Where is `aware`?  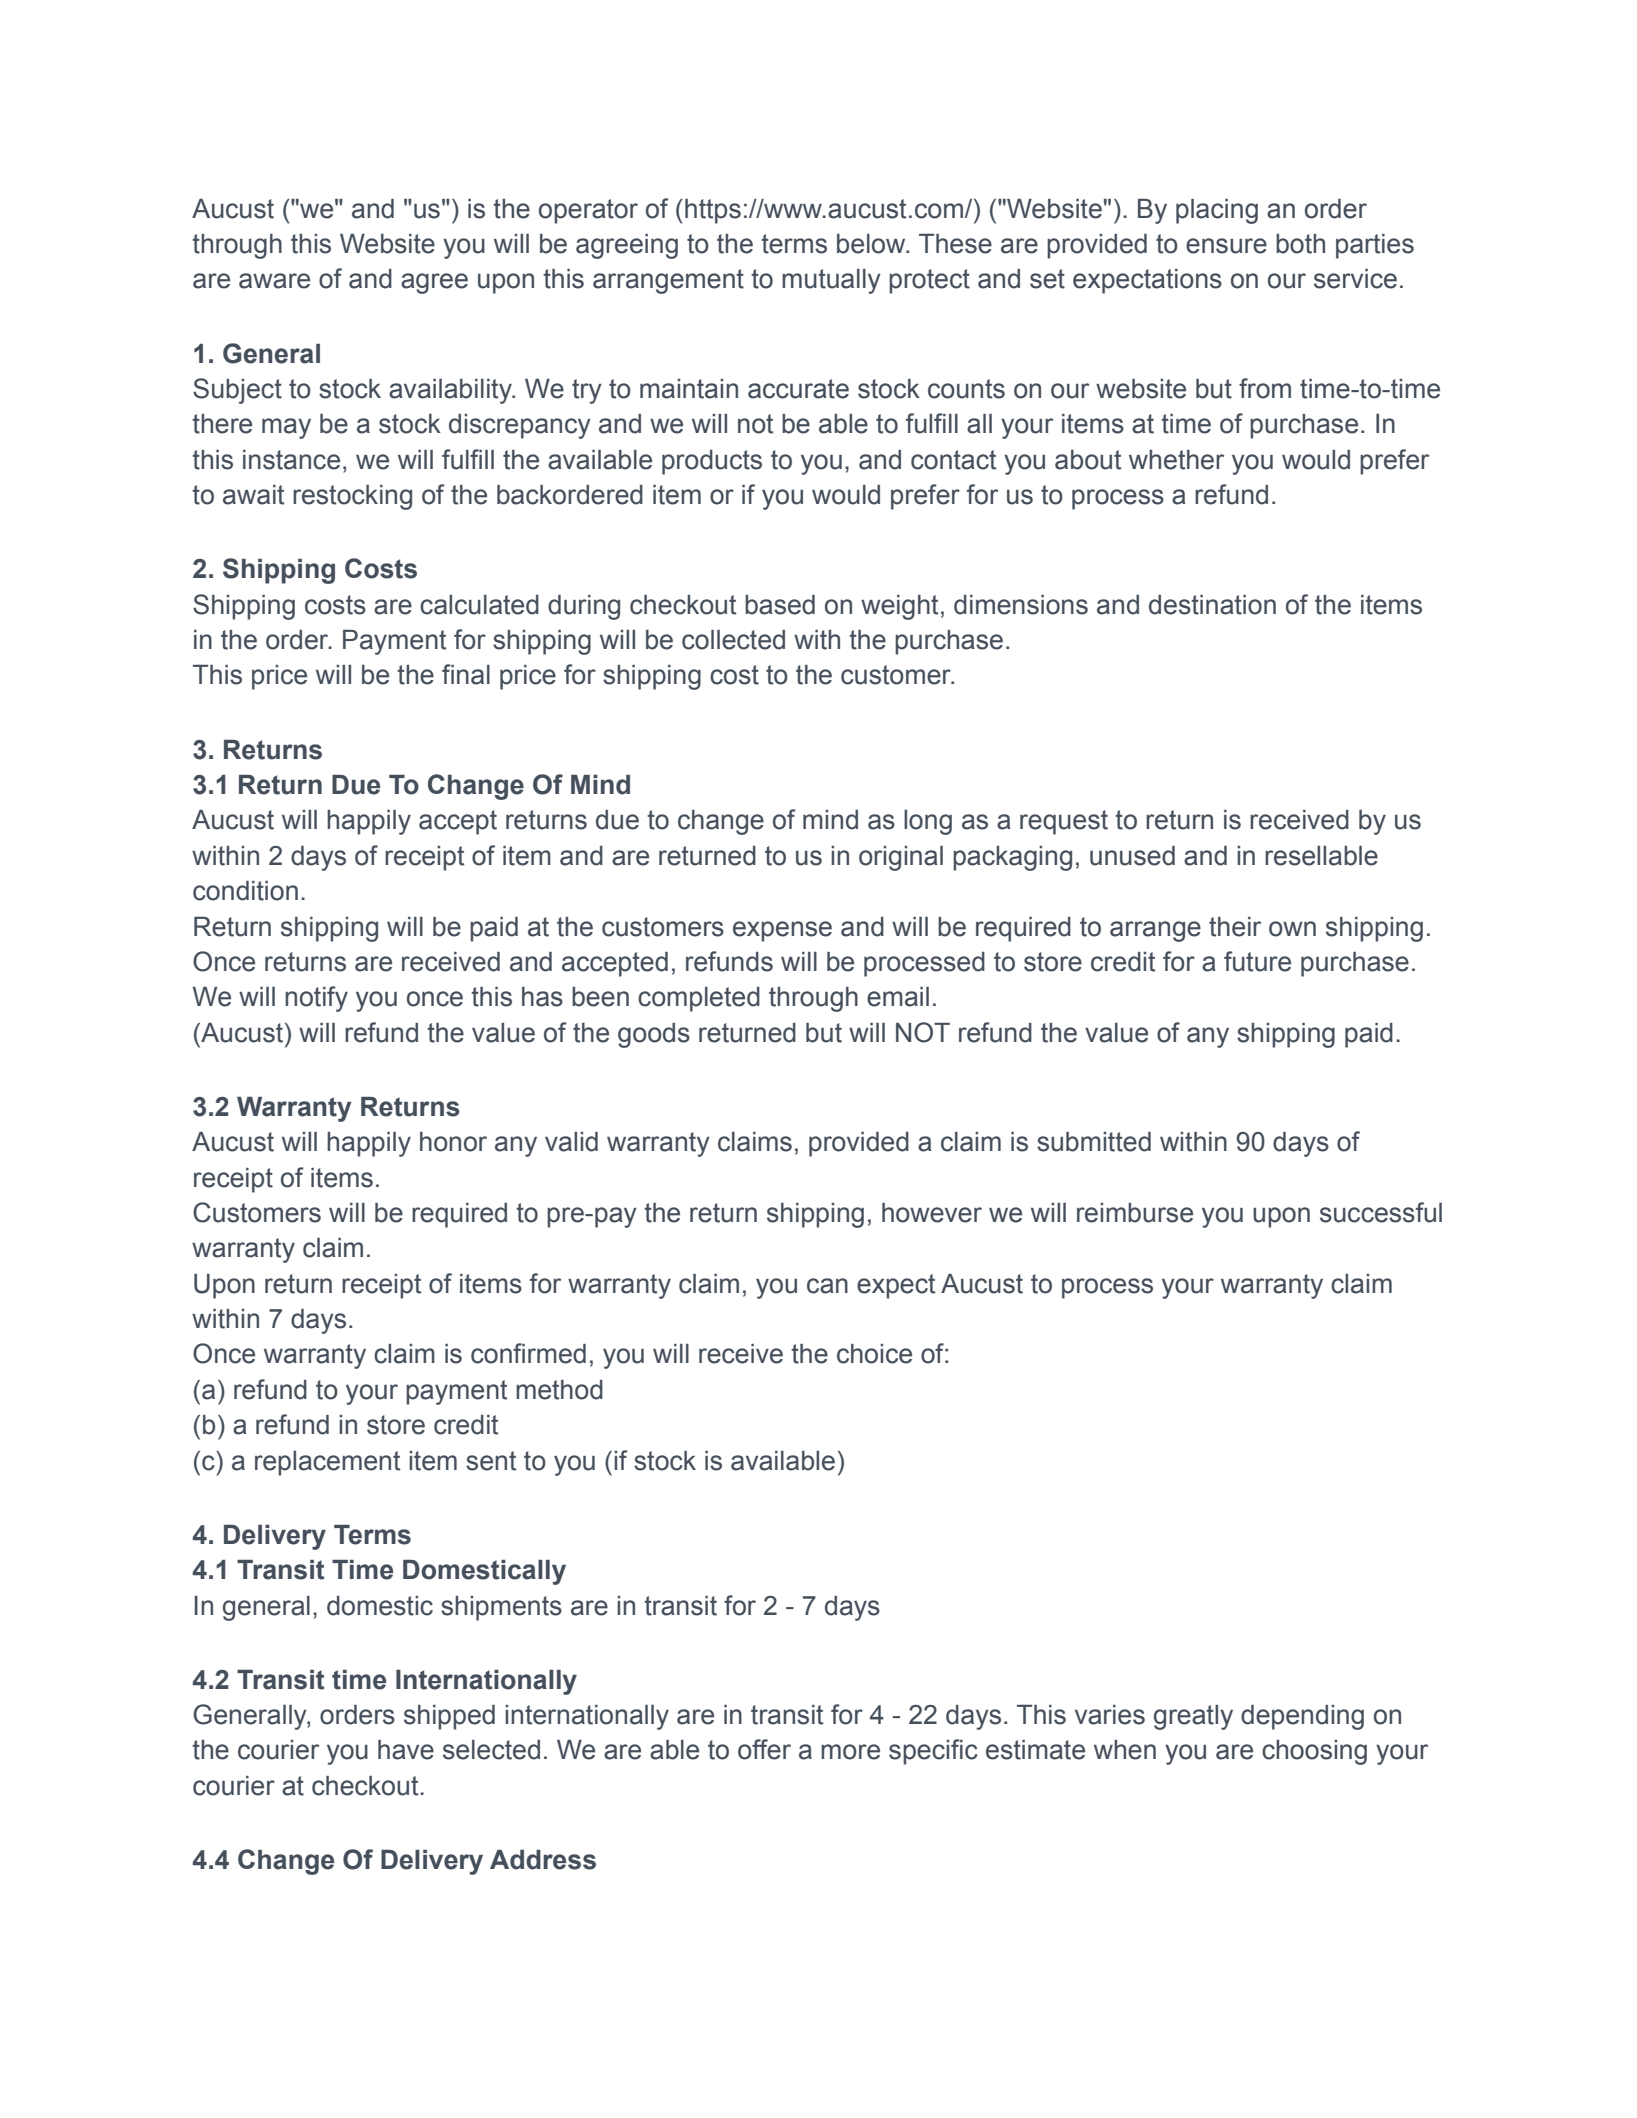 aware is located at coordinates (274, 281).
